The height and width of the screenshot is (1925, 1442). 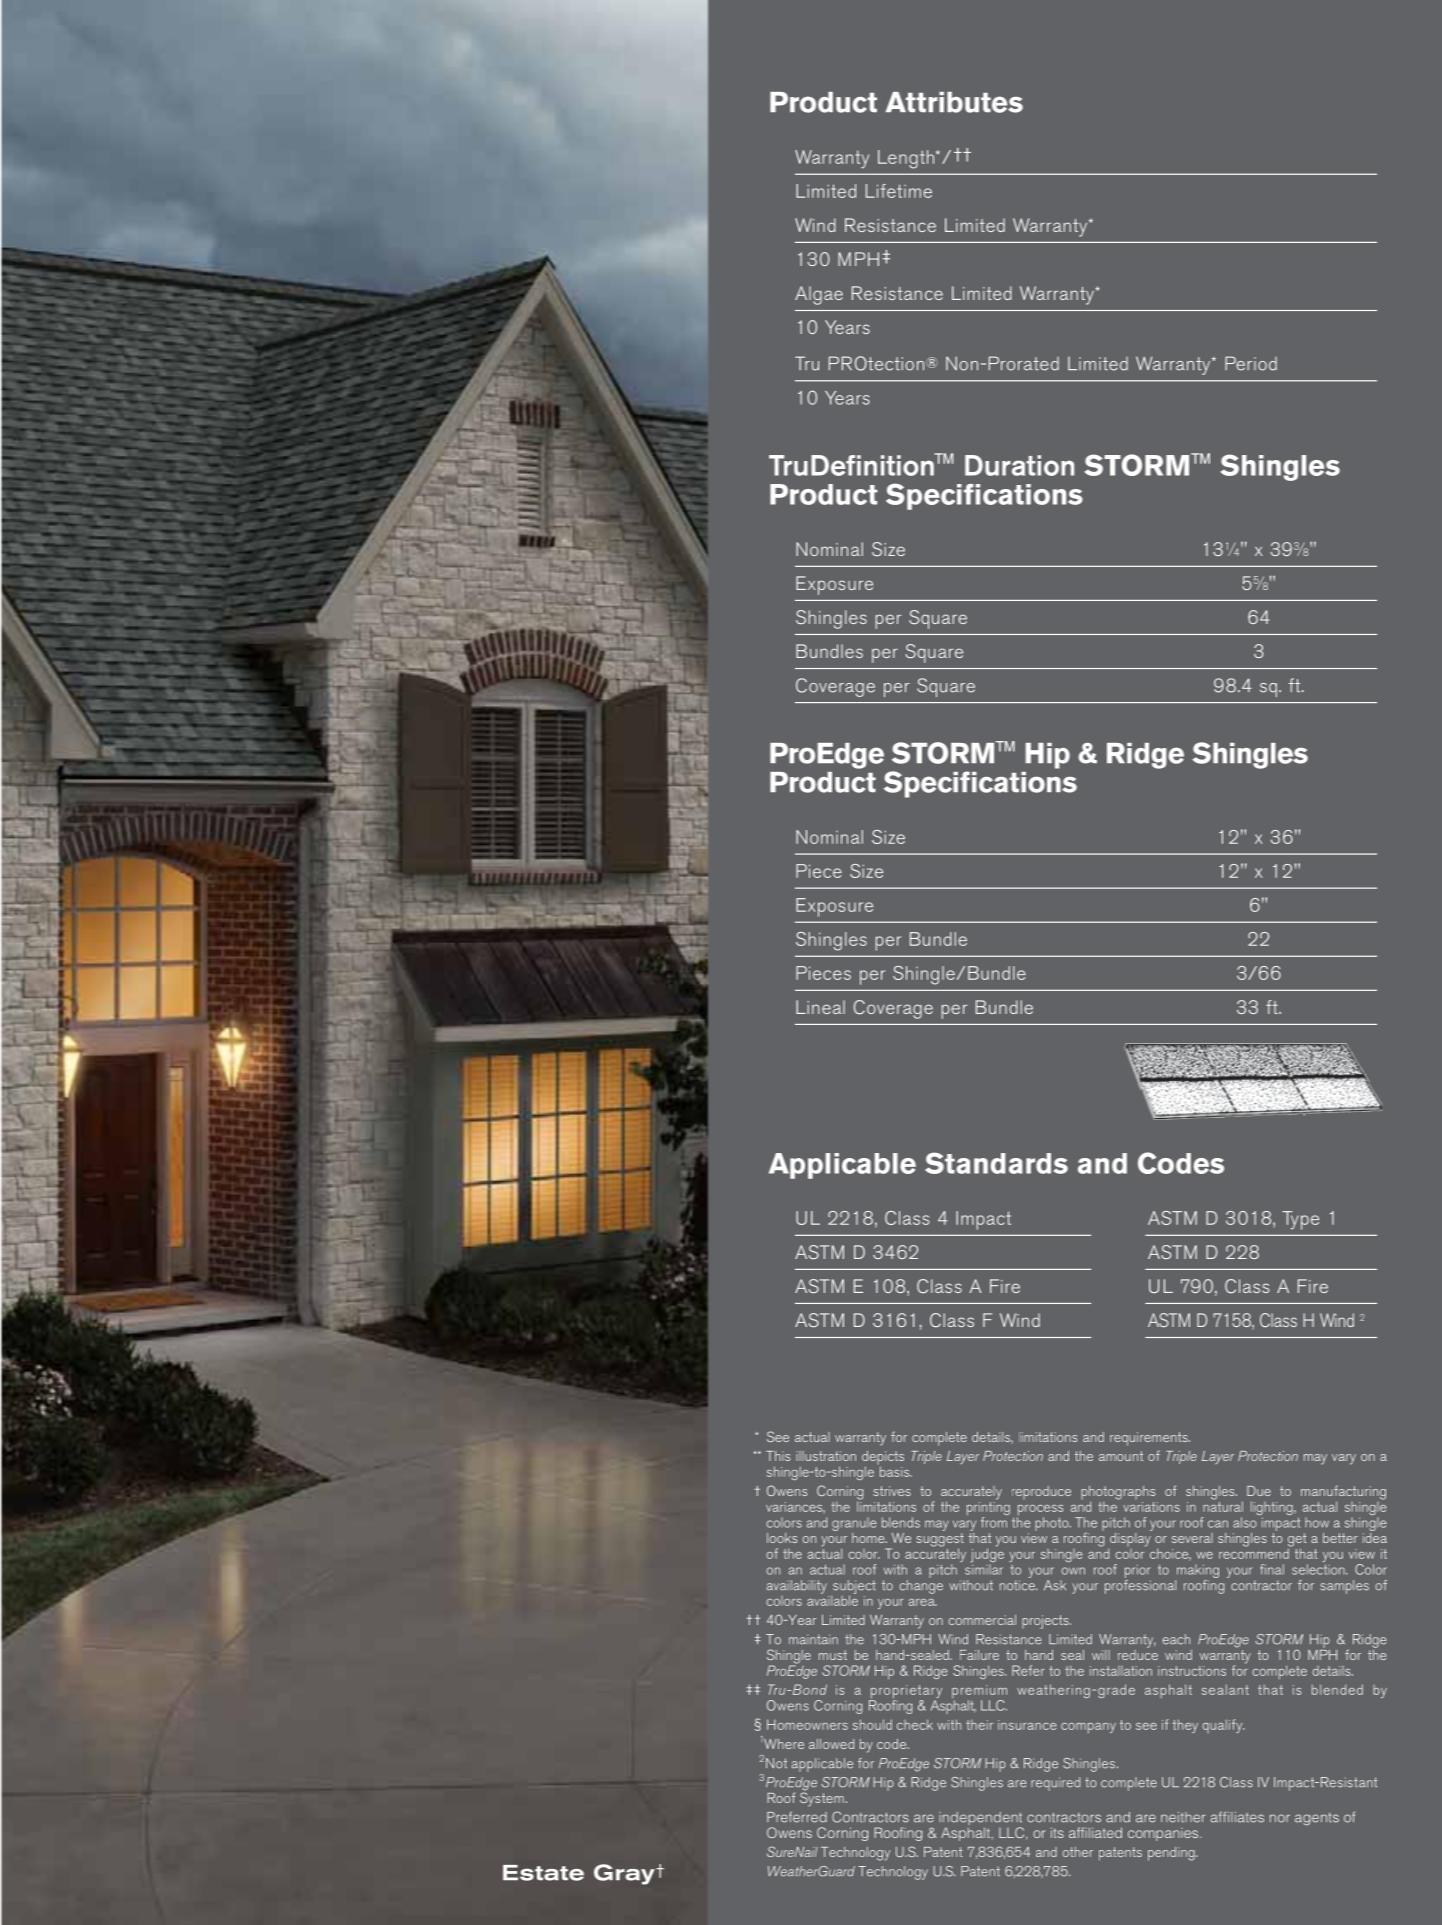 I want to click on REQUIREMENTS, so click(x=1150, y=1439).
